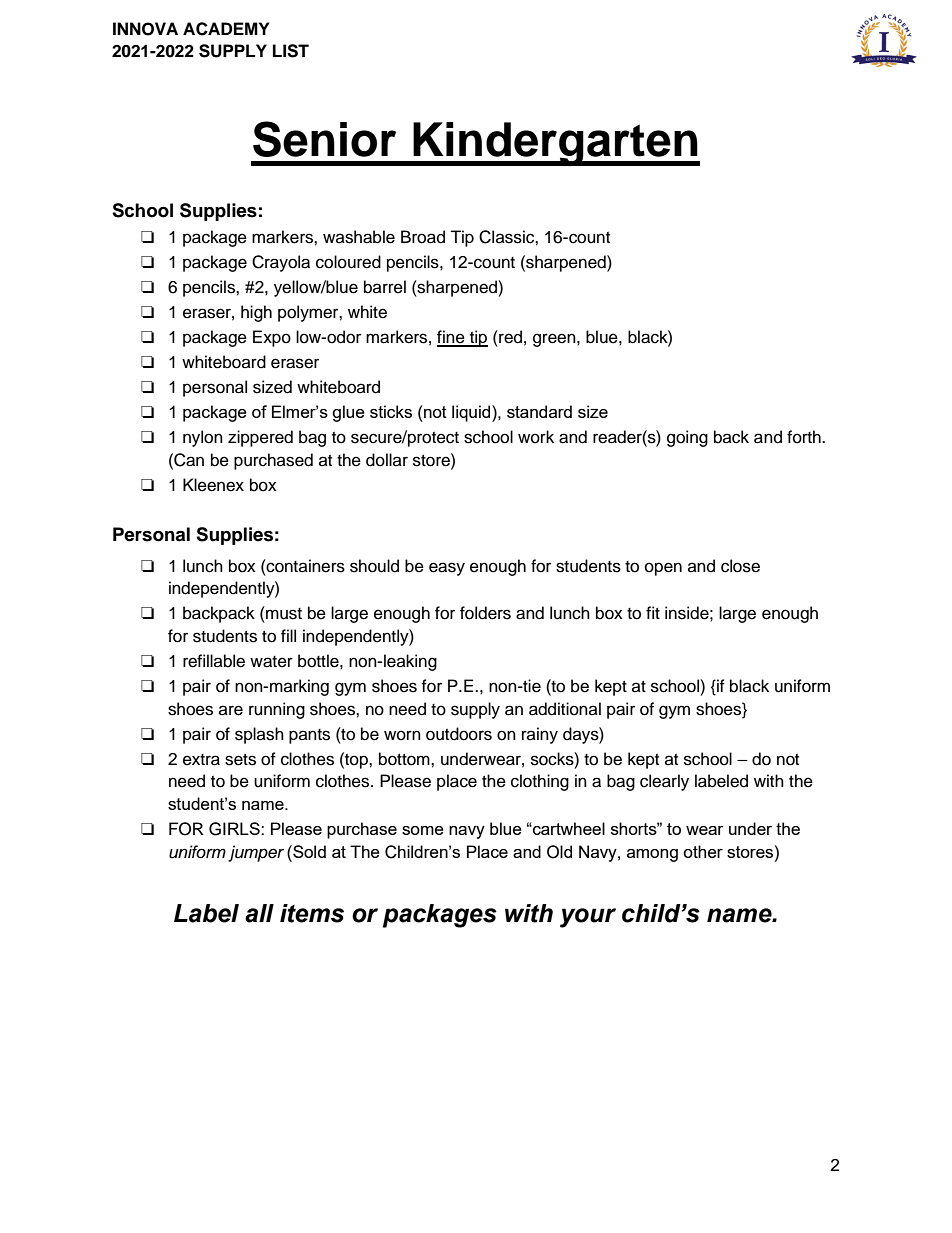  What do you see at coordinates (259, 913) in the screenshot?
I see `all` at bounding box center [259, 913].
